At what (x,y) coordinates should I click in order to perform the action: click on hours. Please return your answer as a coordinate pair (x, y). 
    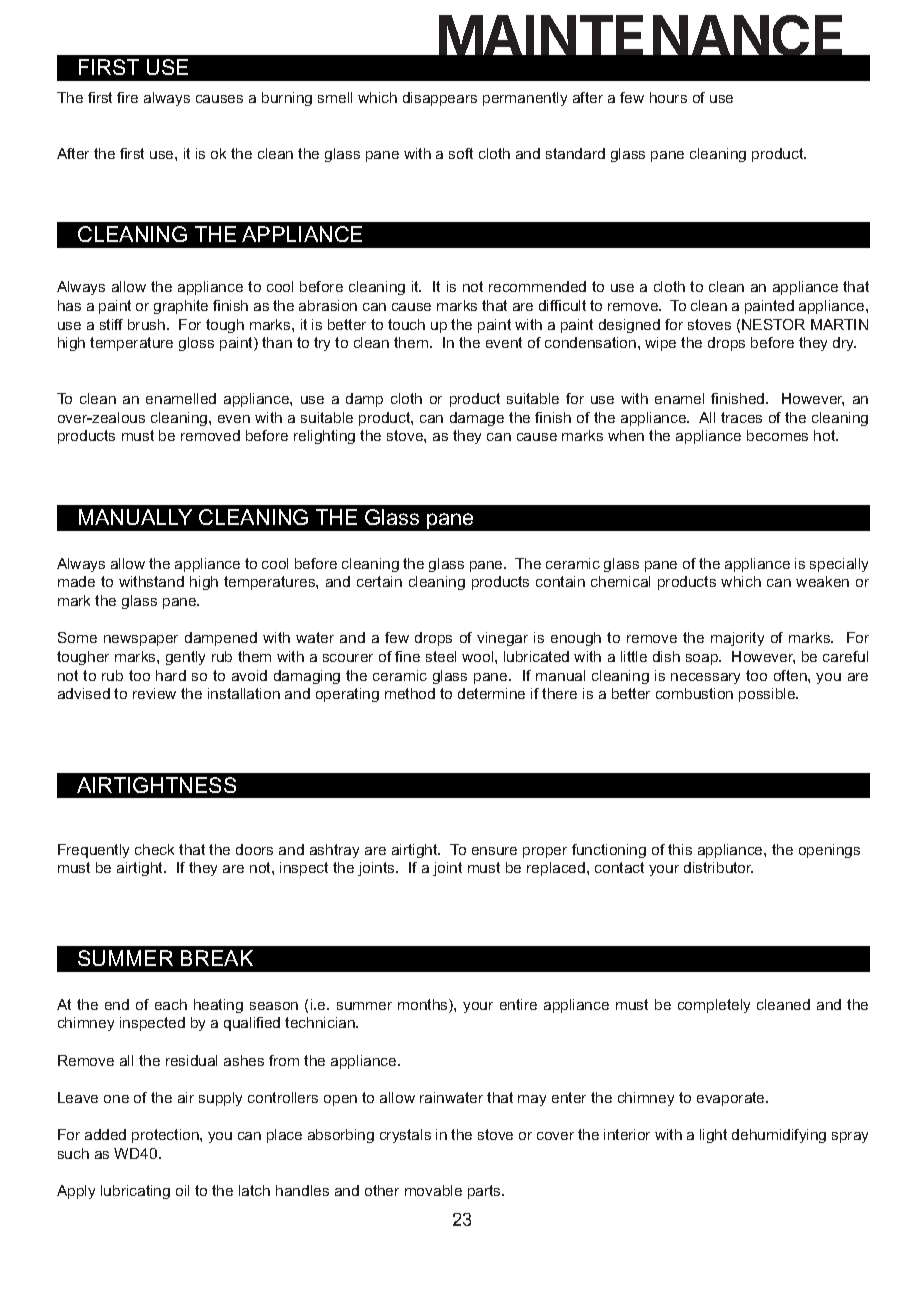
    Looking at the image, I should click on (668, 97).
